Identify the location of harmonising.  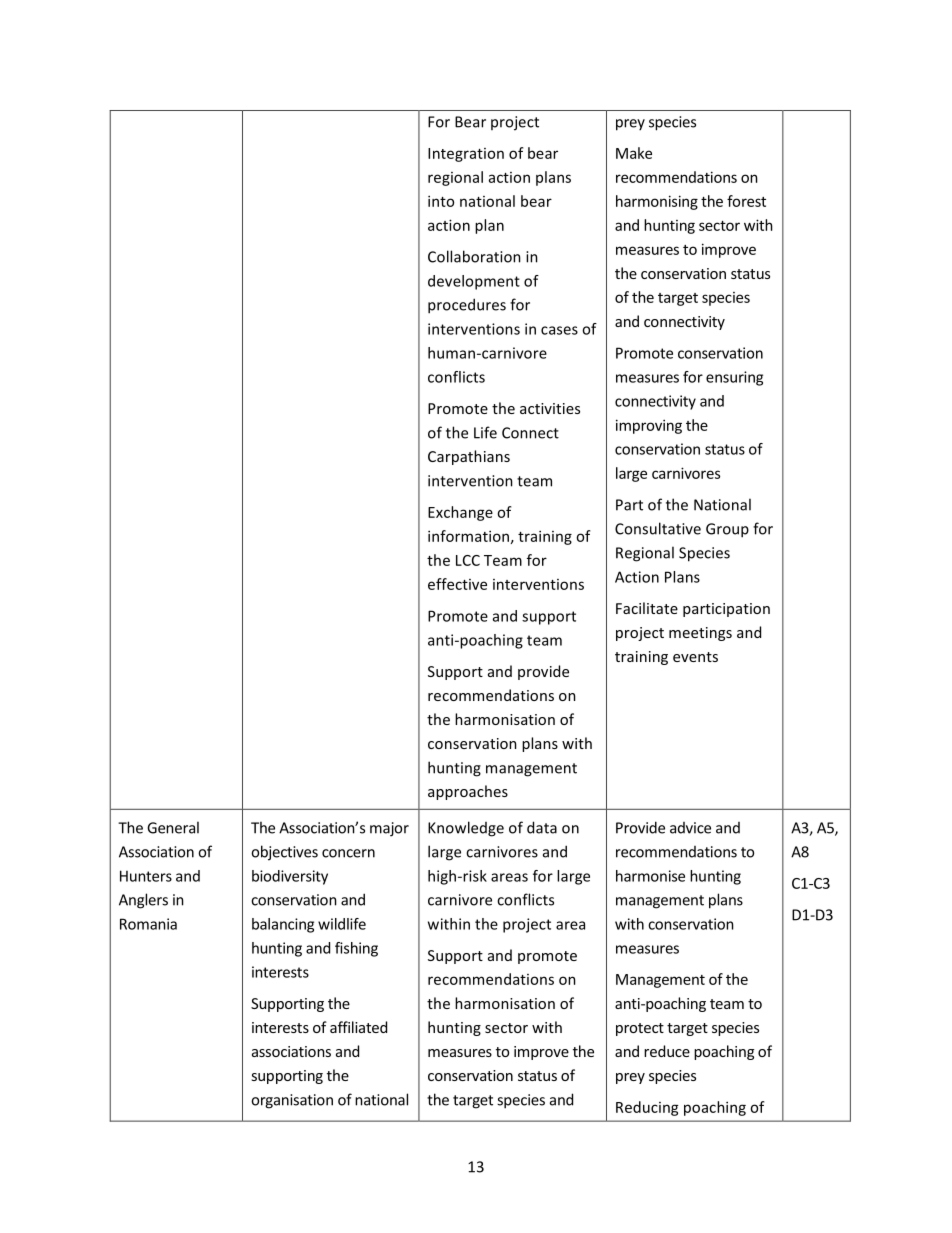
(657, 202).
